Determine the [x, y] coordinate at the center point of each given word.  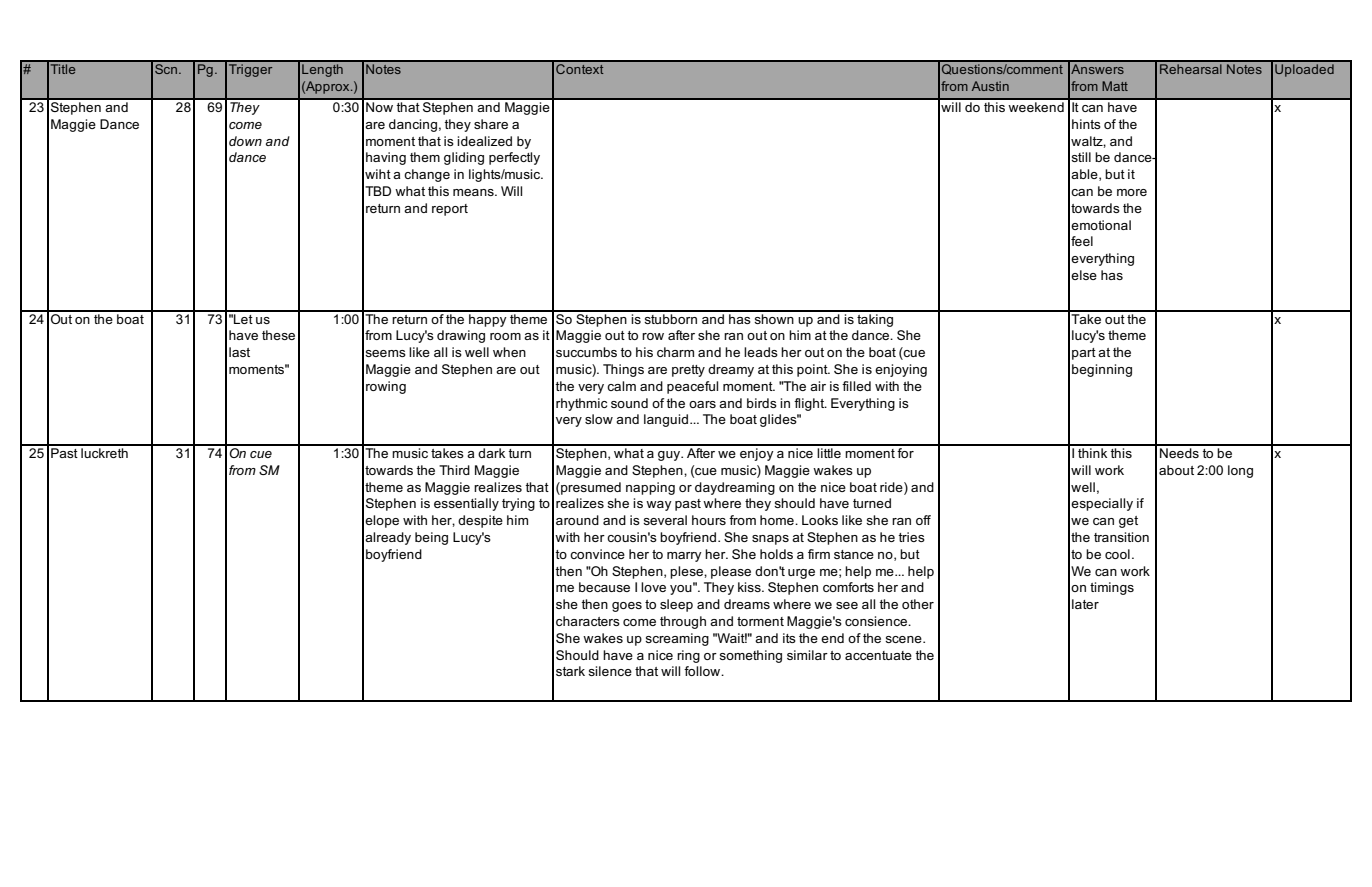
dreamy [731, 370]
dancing [413, 125]
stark [570, 671]
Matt [1115, 86]
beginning [1102, 370]
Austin [990, 86]
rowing [386, 387]
